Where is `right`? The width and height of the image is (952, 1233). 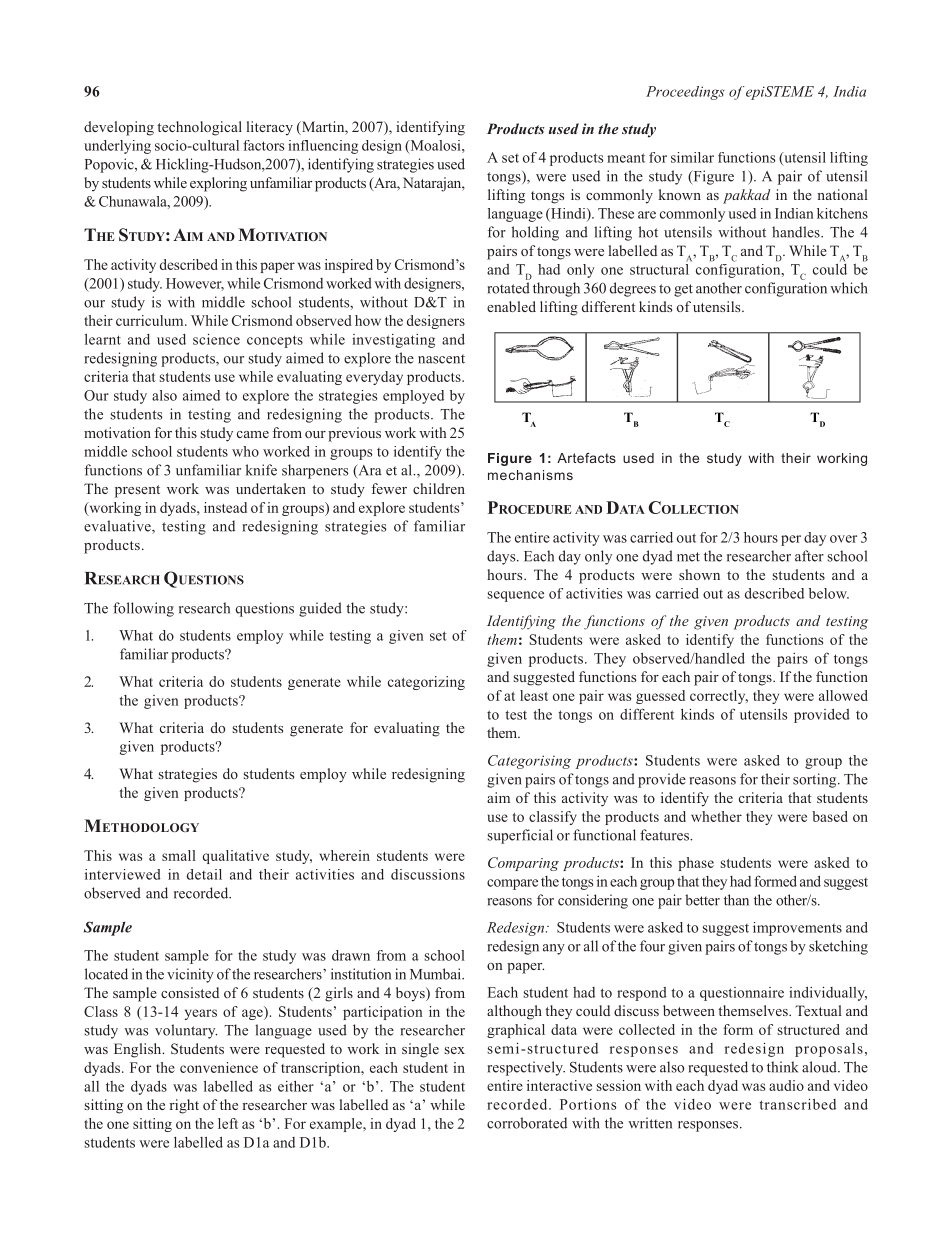 right is located at coordinates (184, 1106).
